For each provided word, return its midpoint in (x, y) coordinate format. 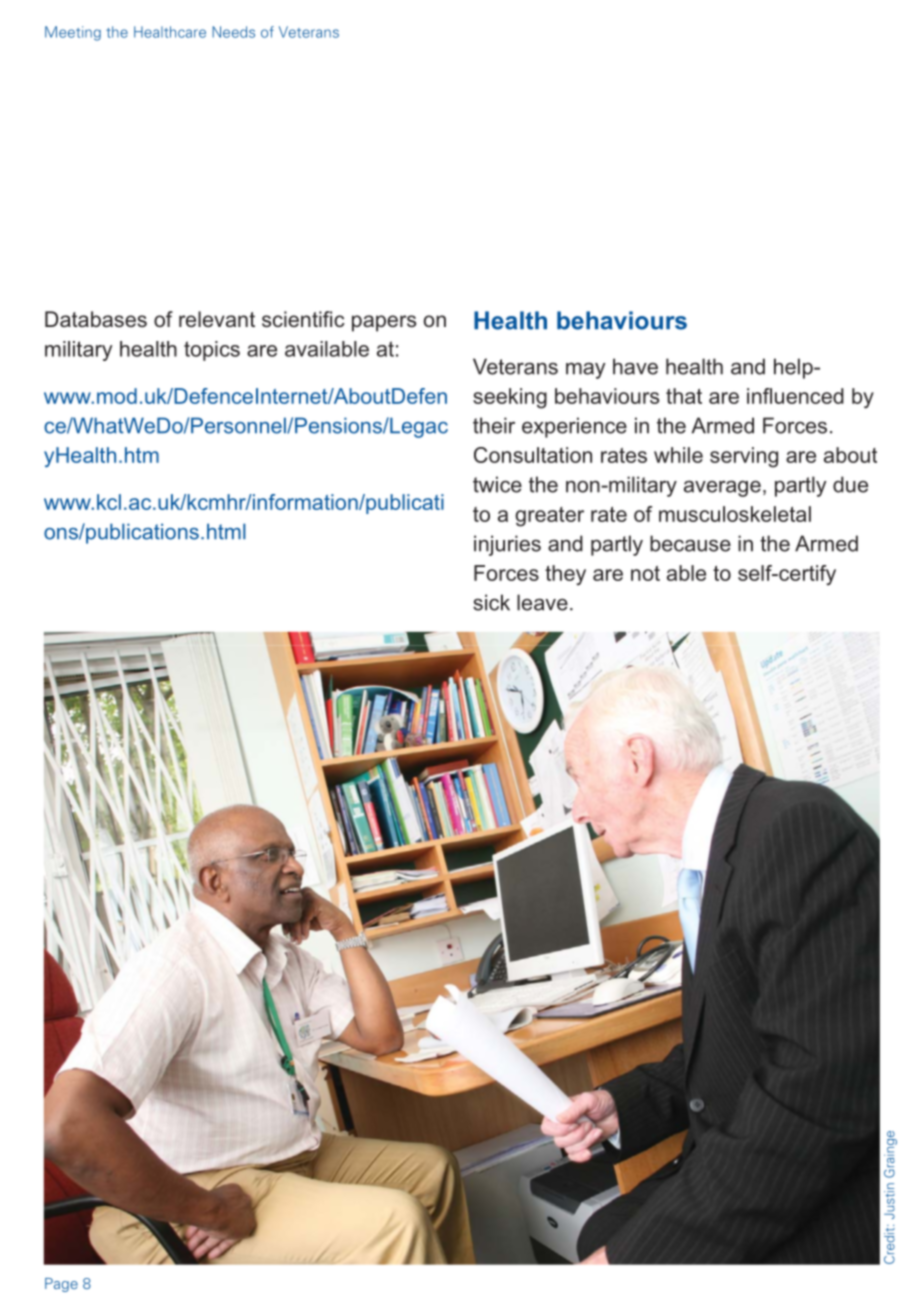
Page (61, 1285)
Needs (233, 32)
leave (542, 602)
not (645, 573)
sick (491, 602)
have (635, 366)
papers (384, 323)
